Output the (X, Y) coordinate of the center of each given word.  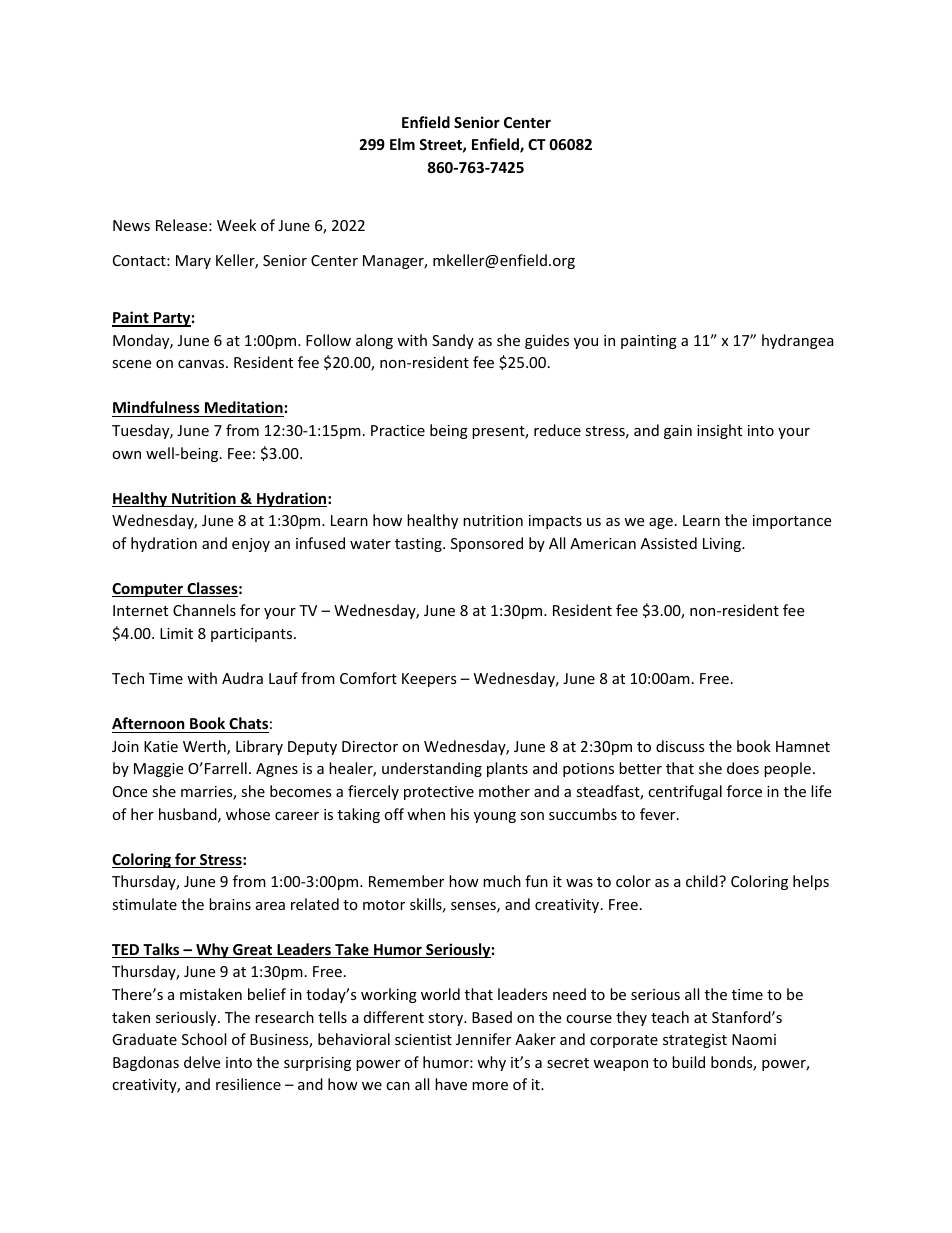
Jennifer (483, 1039)
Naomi (754, 1039)
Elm (402, 144)
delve (202, 1062)
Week (236, 225)
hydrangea (798, 341)
